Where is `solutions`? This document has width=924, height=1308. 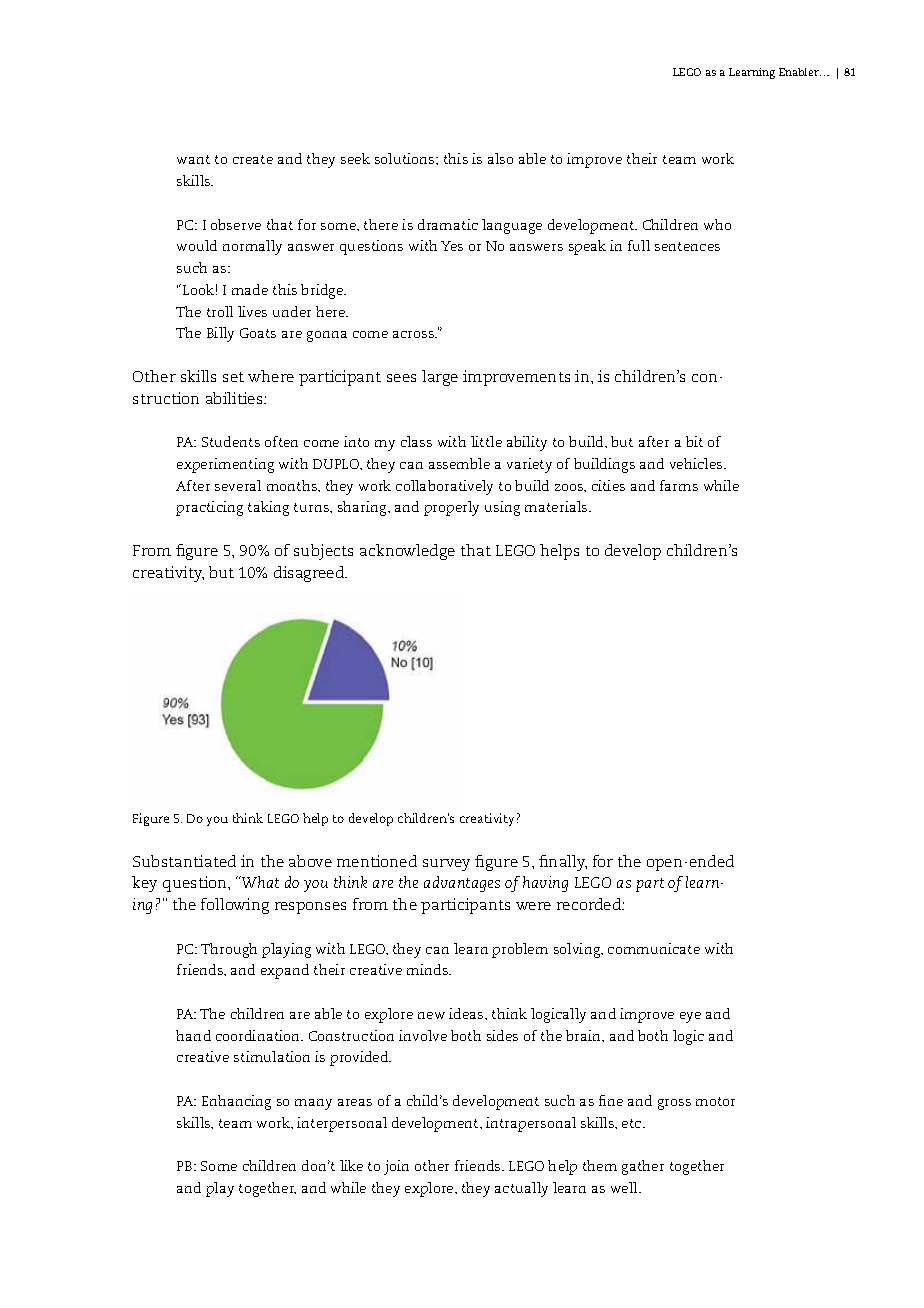
solutions is located at coordinates (406, 158).
